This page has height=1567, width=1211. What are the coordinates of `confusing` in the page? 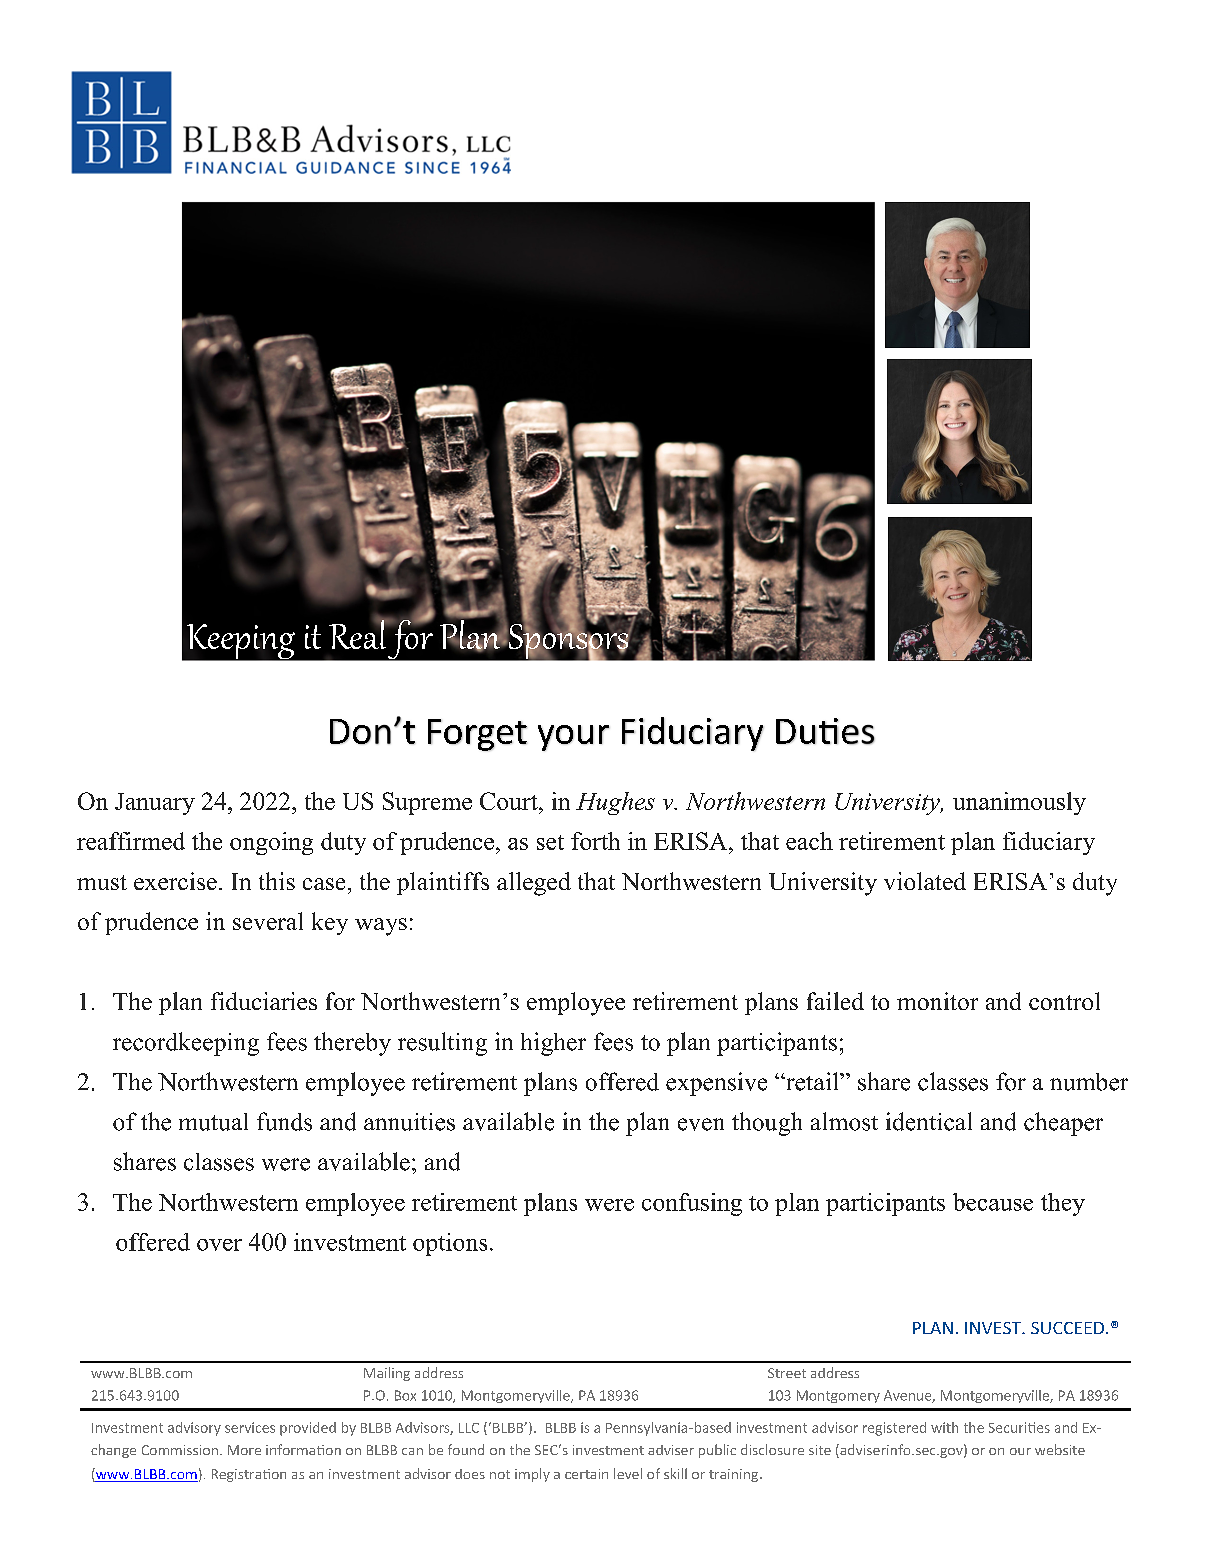 It's located at (692, 1204).
